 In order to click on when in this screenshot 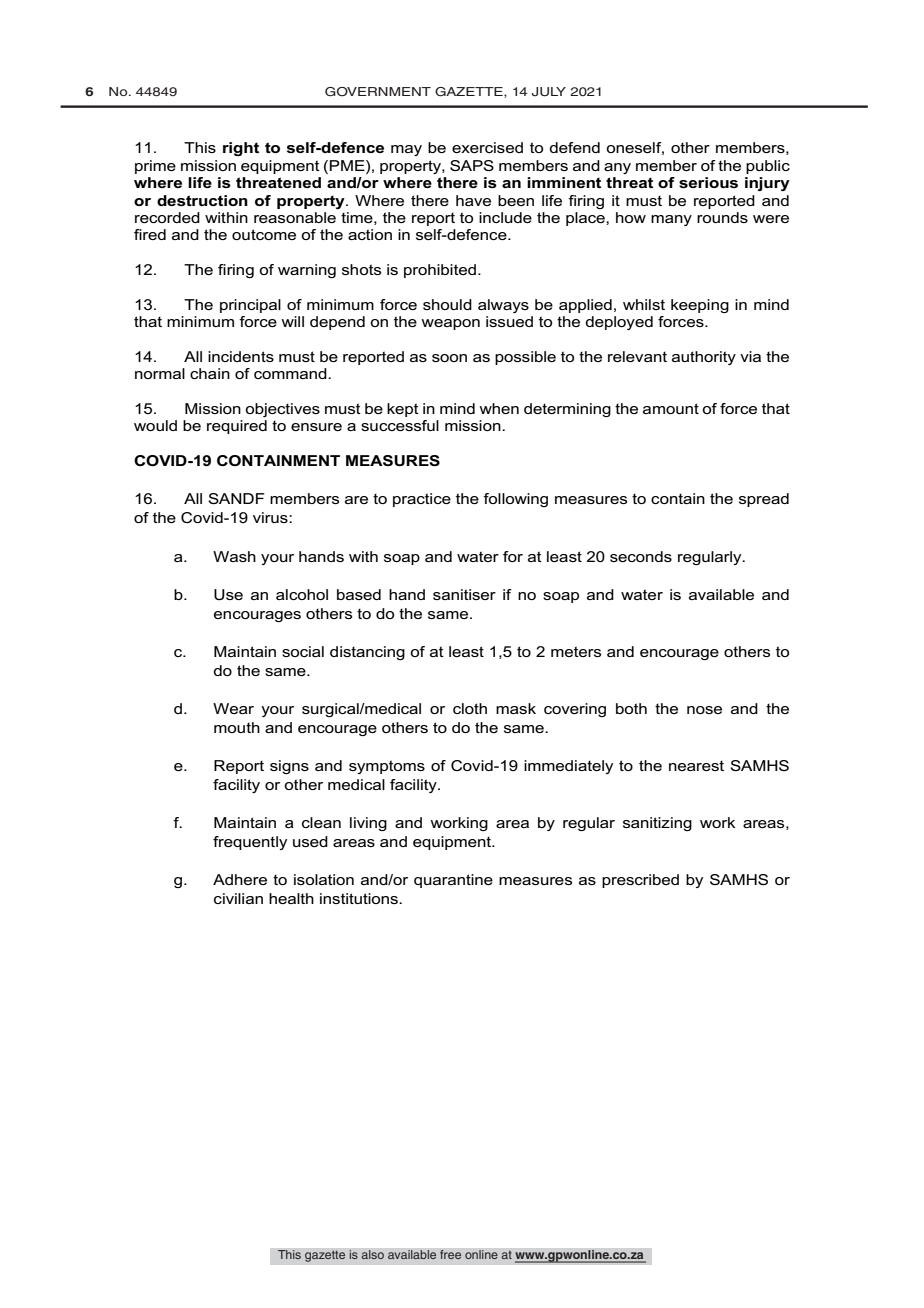, I will do `click(499, 408)`.
